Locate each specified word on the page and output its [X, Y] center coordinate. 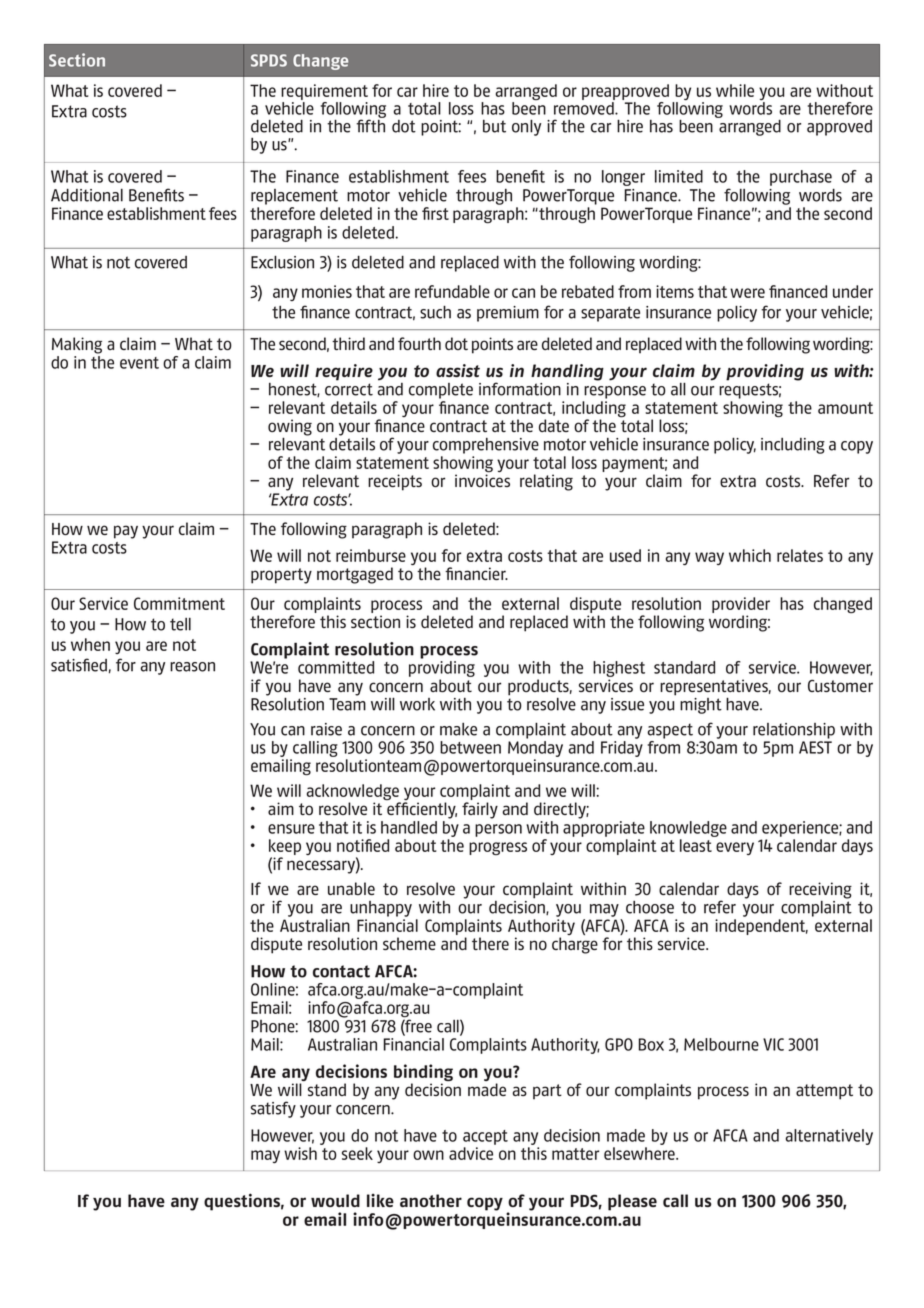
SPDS [269, 60]
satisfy [273, 1109]
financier [476, 573]
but [494, 126]
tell [180, 624]
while [735, 90]
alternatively [829, 1137]
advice [471, 1153]
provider [741, 606]
